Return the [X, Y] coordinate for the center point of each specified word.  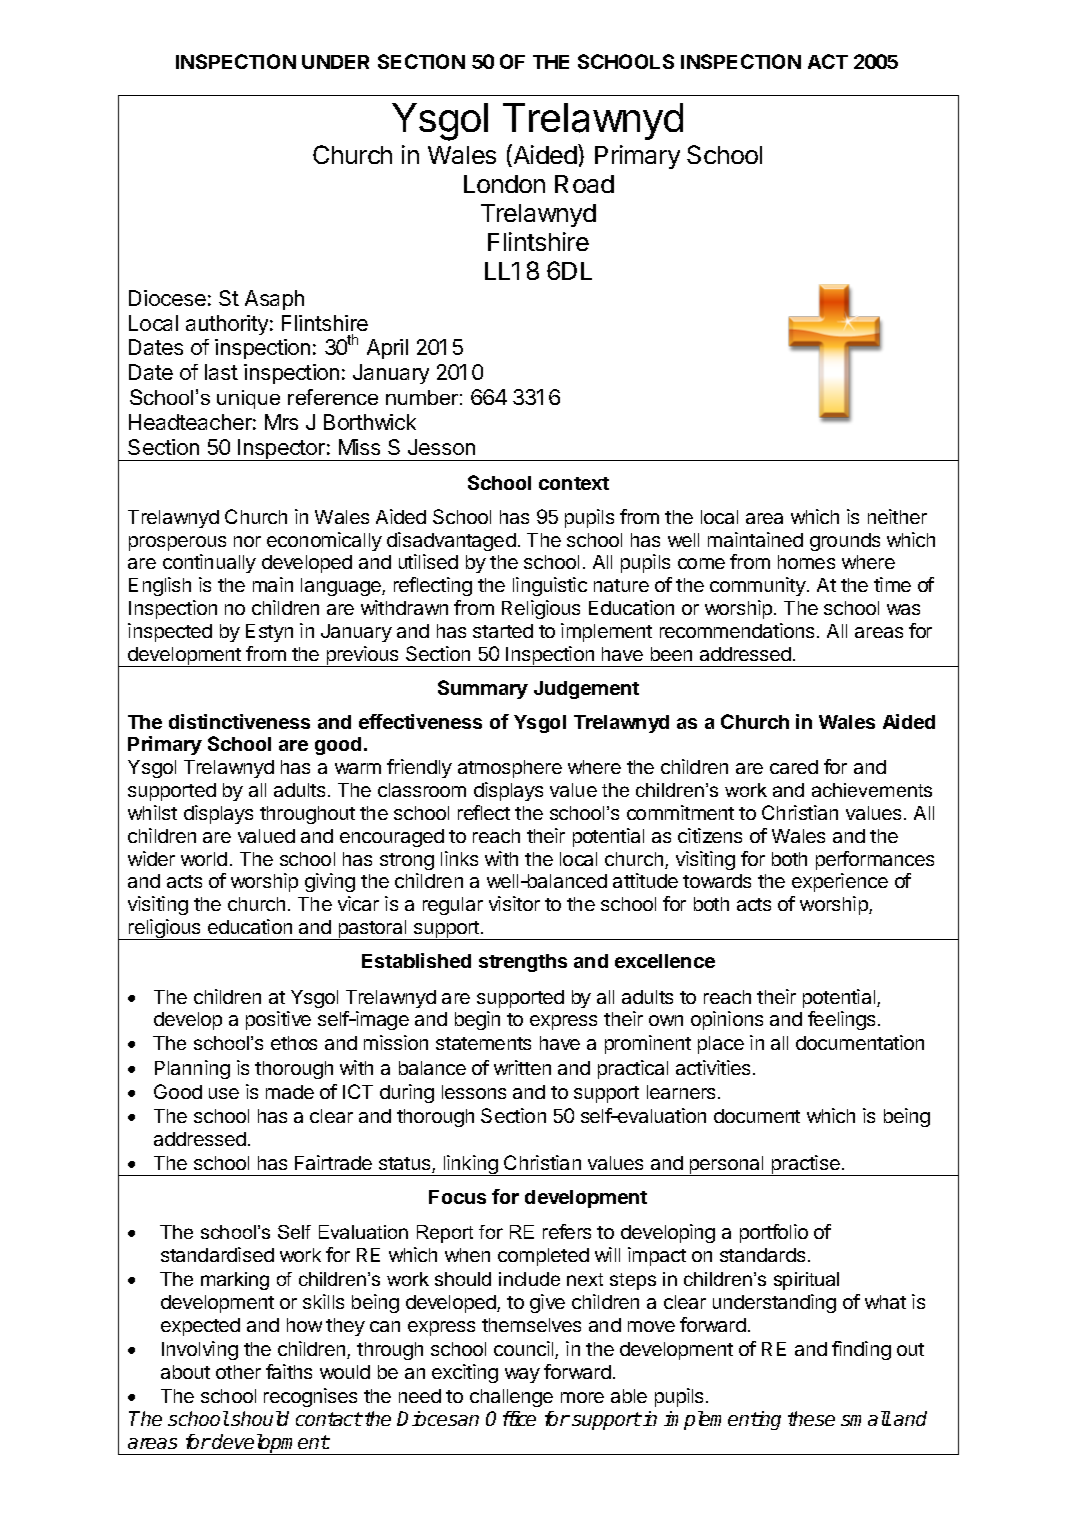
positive [278, 1020]
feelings [841, 1020]
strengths [523, 963]
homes [806, 562]
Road [584, 184]
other [238, 1372]
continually [209, 563]
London [504, 184]
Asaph [274, 300]
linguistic [550, 586]
